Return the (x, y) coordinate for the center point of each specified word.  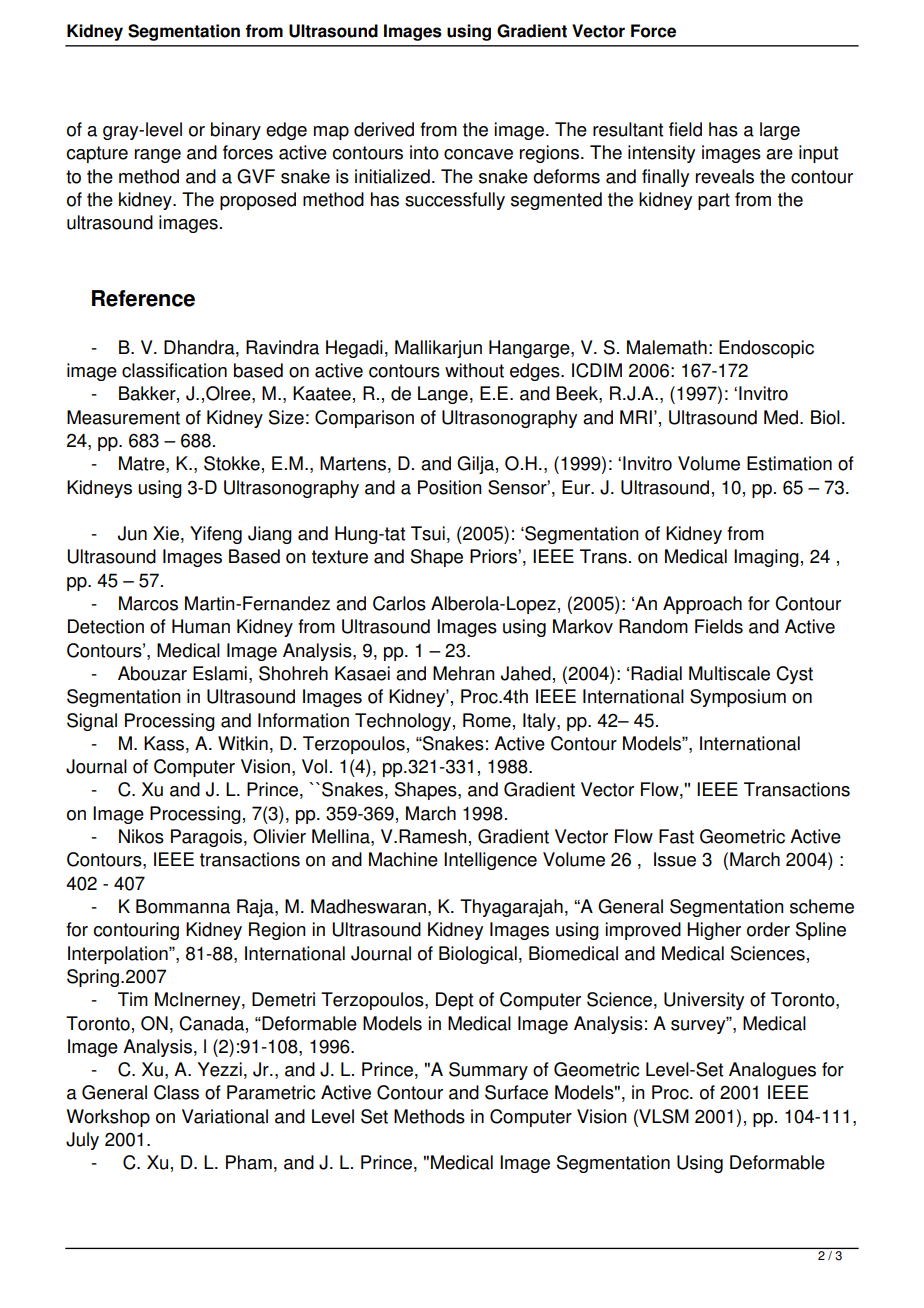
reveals (725, 176)
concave (478, 154)
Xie (166, 533)
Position (450, 487)
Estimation (789, 463)
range (158, 156)
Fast (676, 836)
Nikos (141, 836)
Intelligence (490, 861)
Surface (516, 1092)
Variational (225, 1116)
